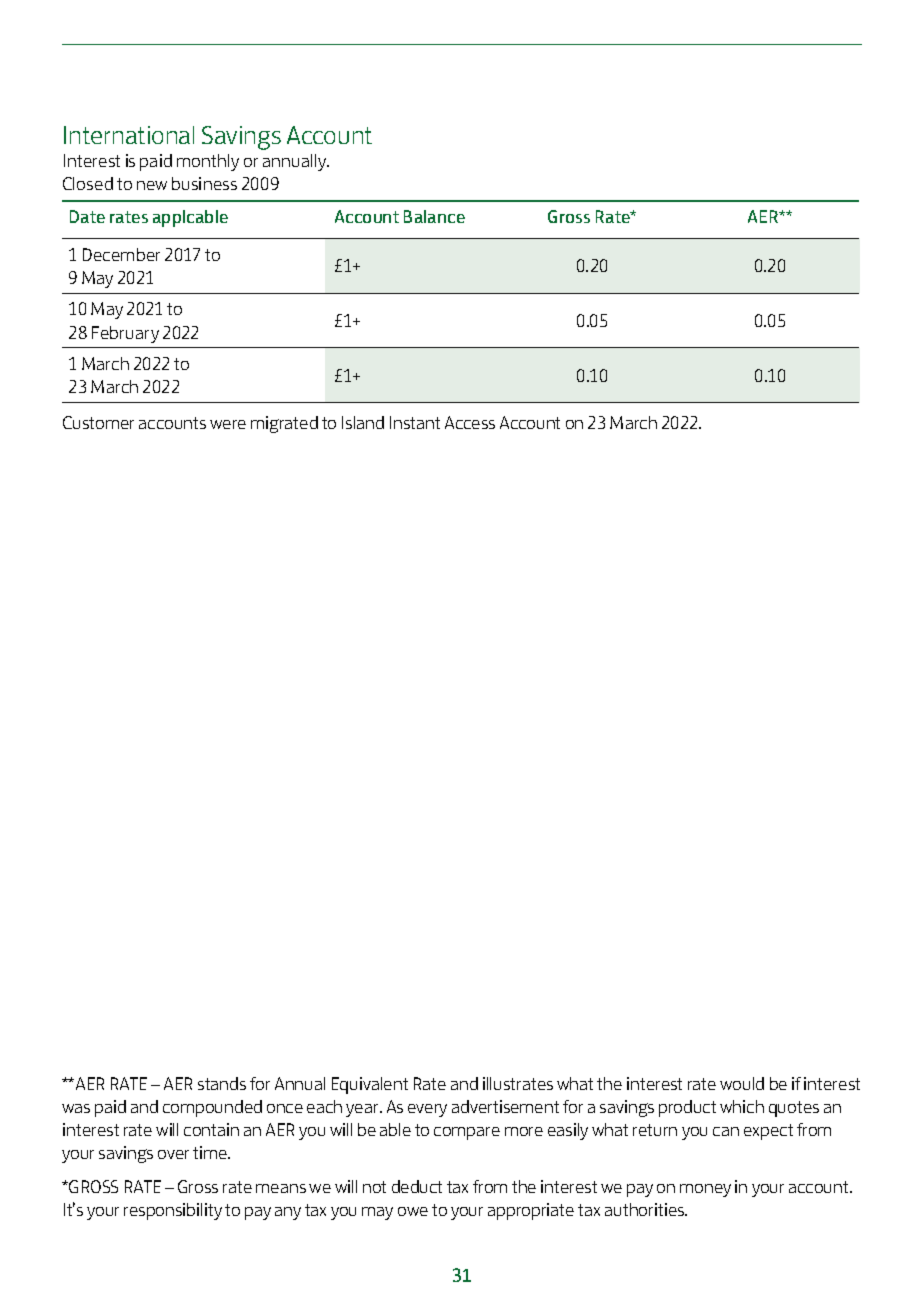 The width and height of the screenshot is (924, 1311). I want to click on Equivalent, so click(370, 1085).
